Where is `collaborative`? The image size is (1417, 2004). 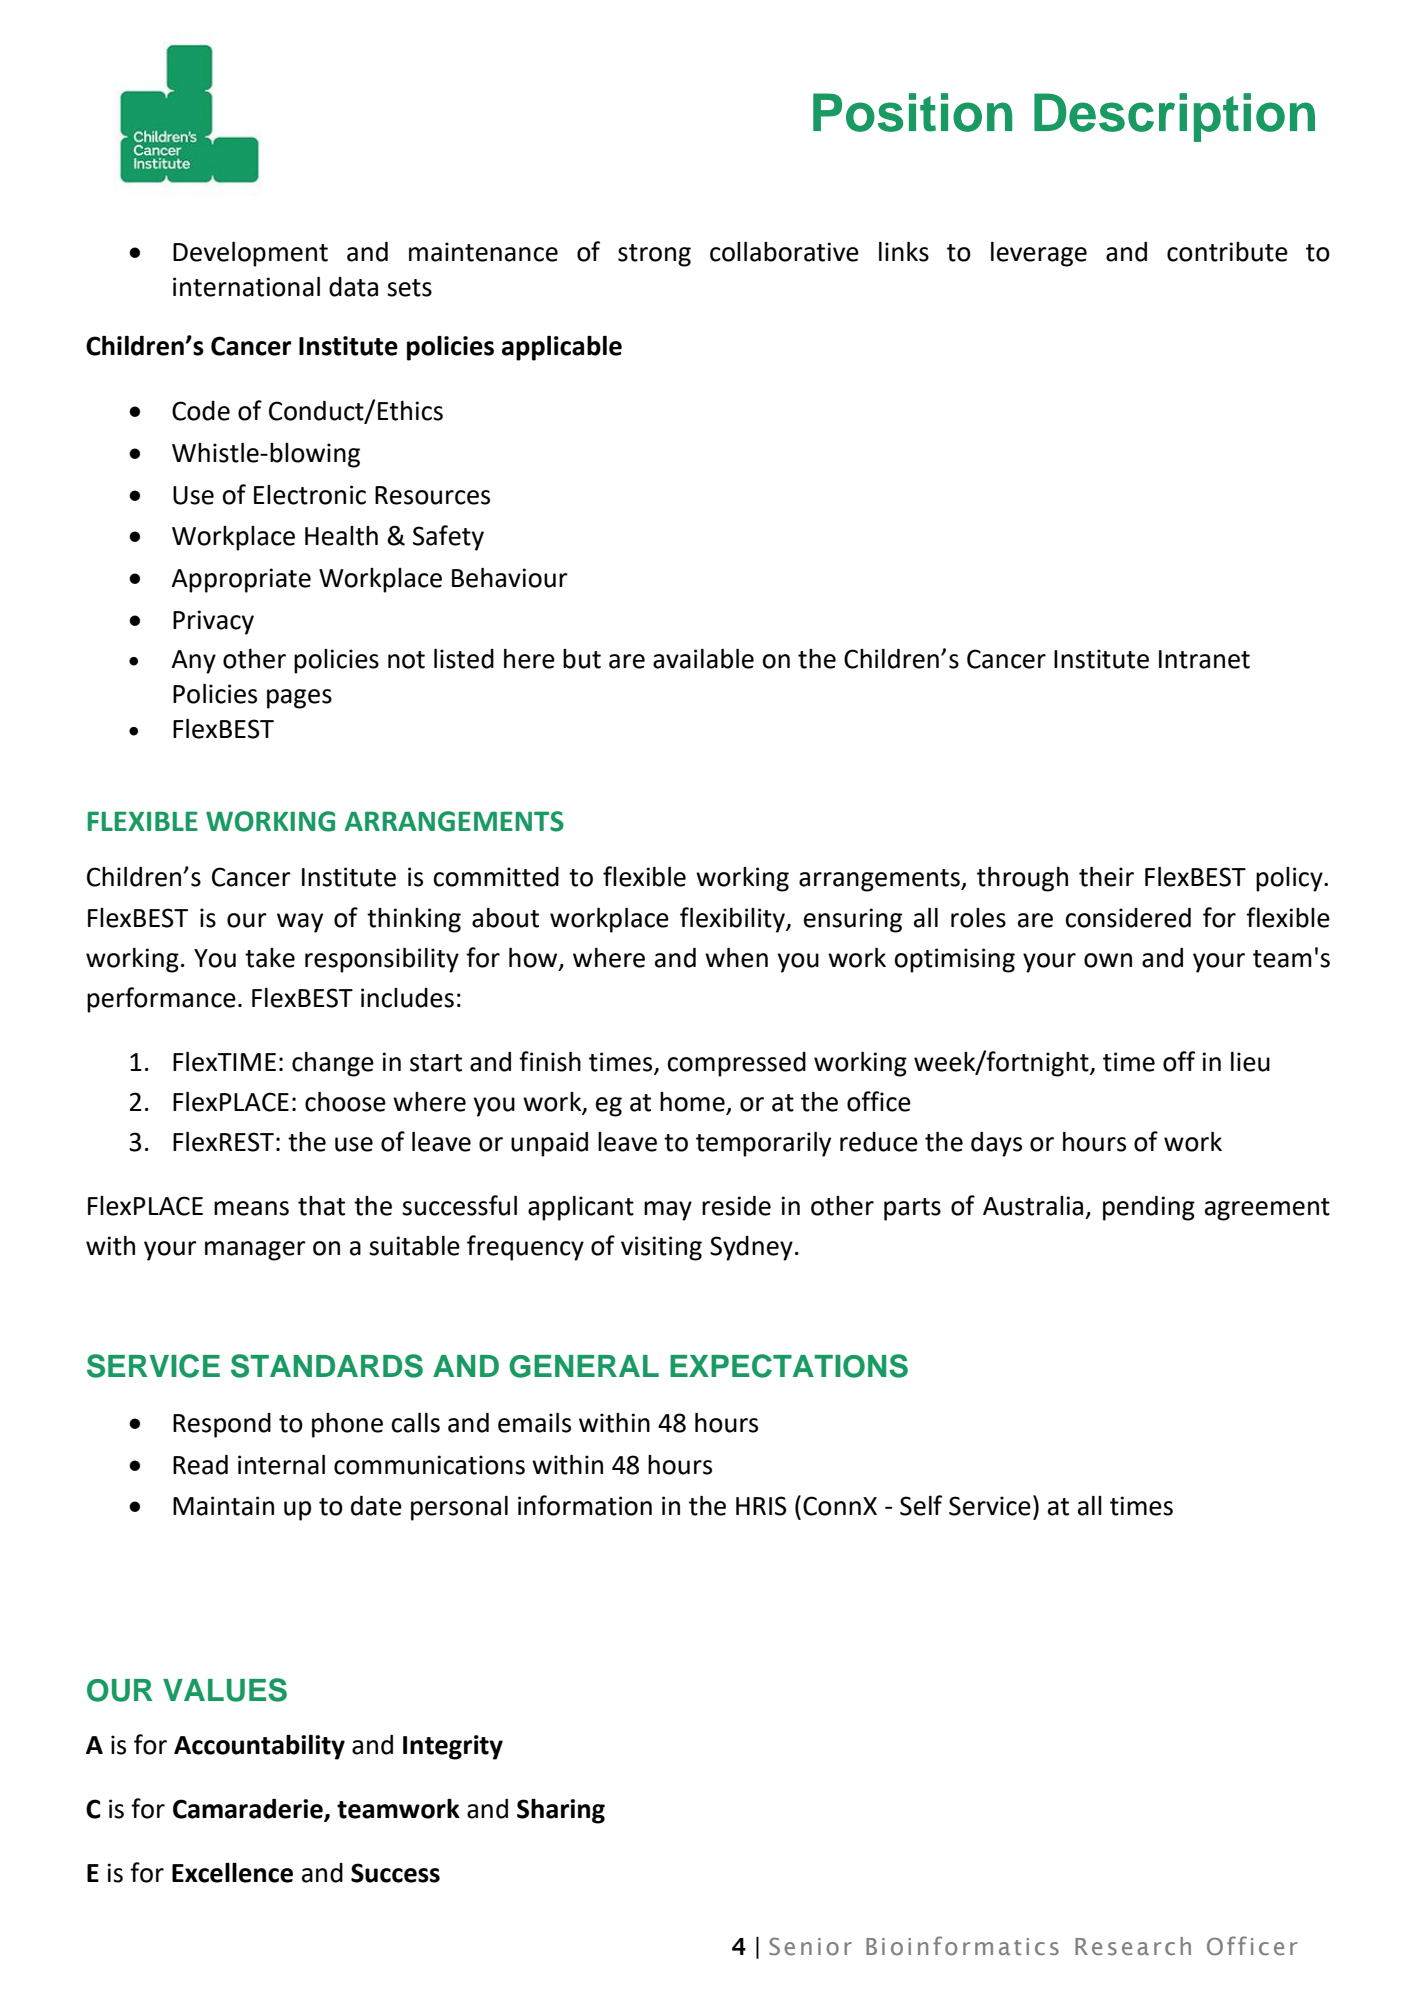 collaborative is located at coordinates (784, 252).
